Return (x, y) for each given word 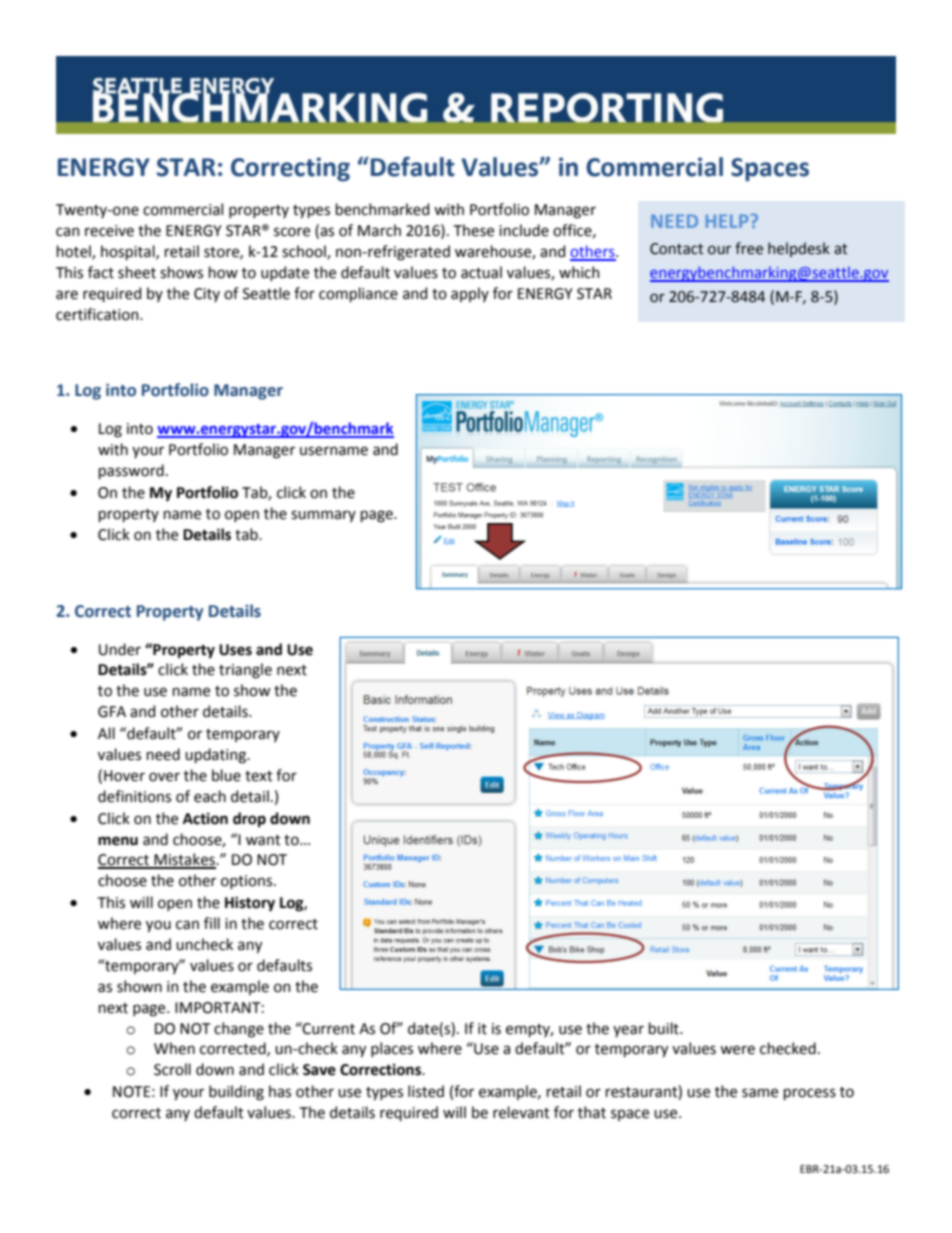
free (749, 248)
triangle (245, 671)
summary (323, 516)
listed (426, 1091)
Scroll (172, 1069)
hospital (129, 252)
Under (120, 649)
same (760, 1093)
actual (481, 272)
